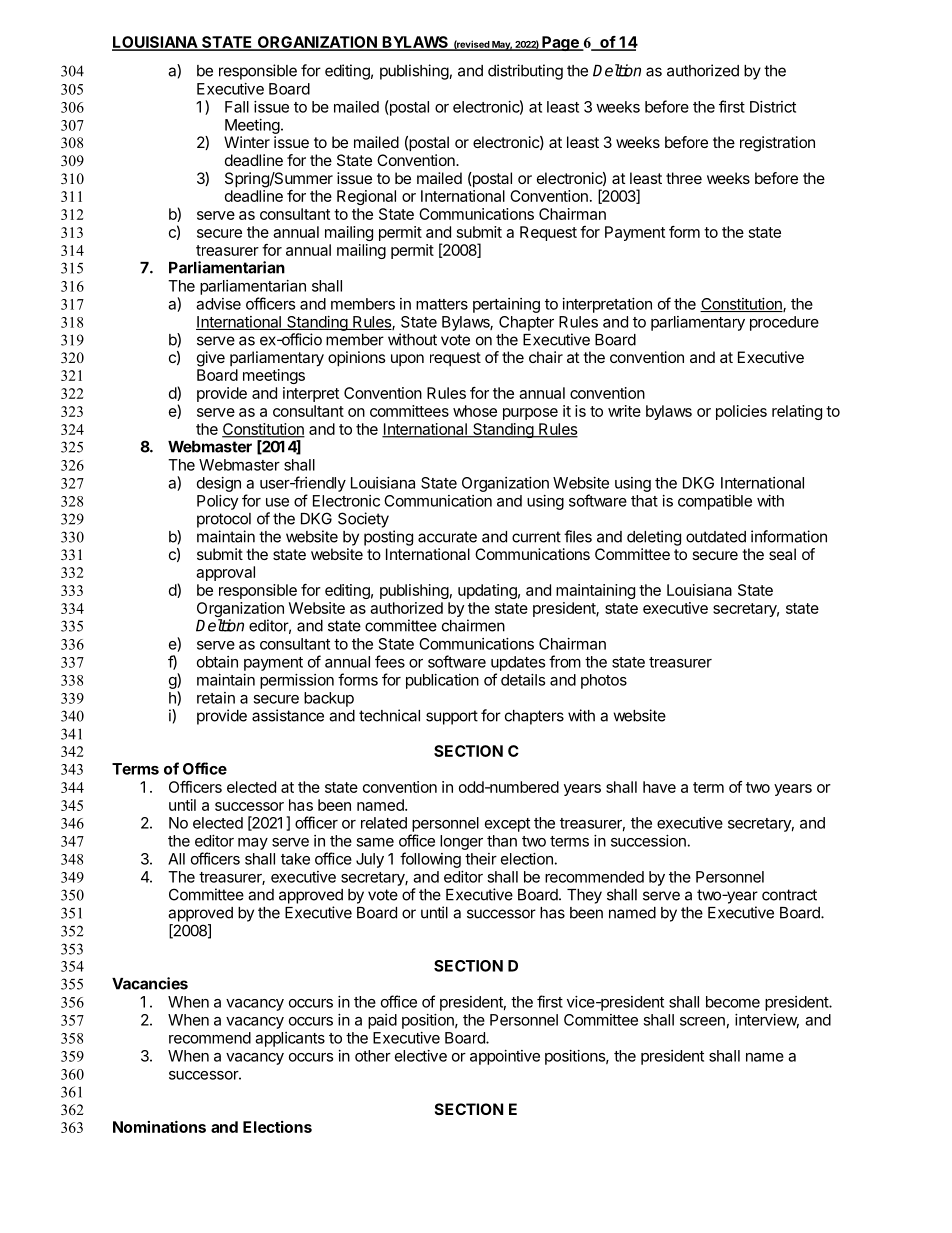 Image resolution: width=952 pixels, height=1233 pixels. Describe the element at coordinates (159, 1126) in the screenshot. I see `Nominations` at that location.
